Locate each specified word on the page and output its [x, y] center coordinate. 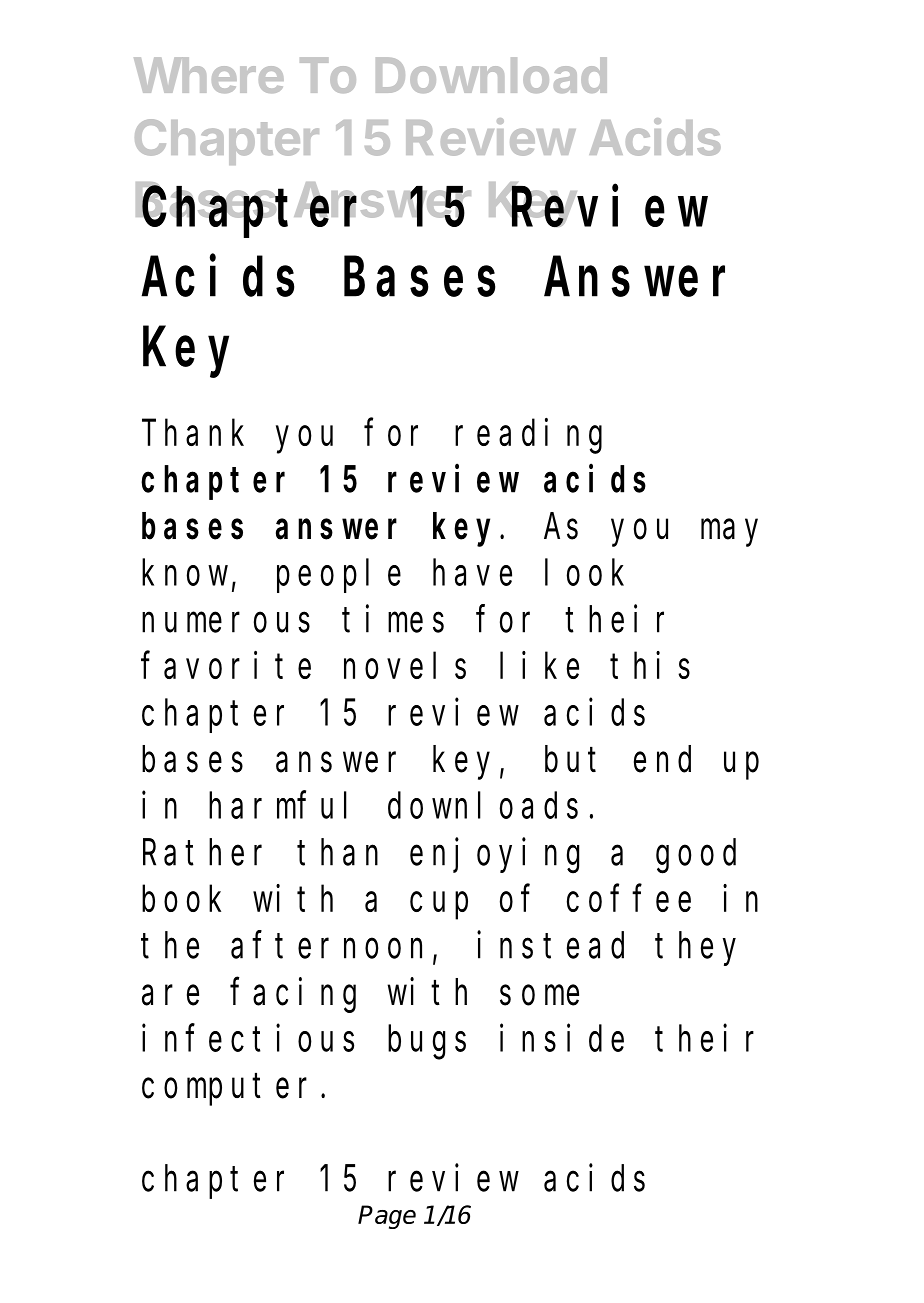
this [650, 665]
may [729, 533]
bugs [427, 1043]
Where [209, 75]
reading [528, 436]
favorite [226, 665]
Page [387, 1217]
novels [405, 666]
